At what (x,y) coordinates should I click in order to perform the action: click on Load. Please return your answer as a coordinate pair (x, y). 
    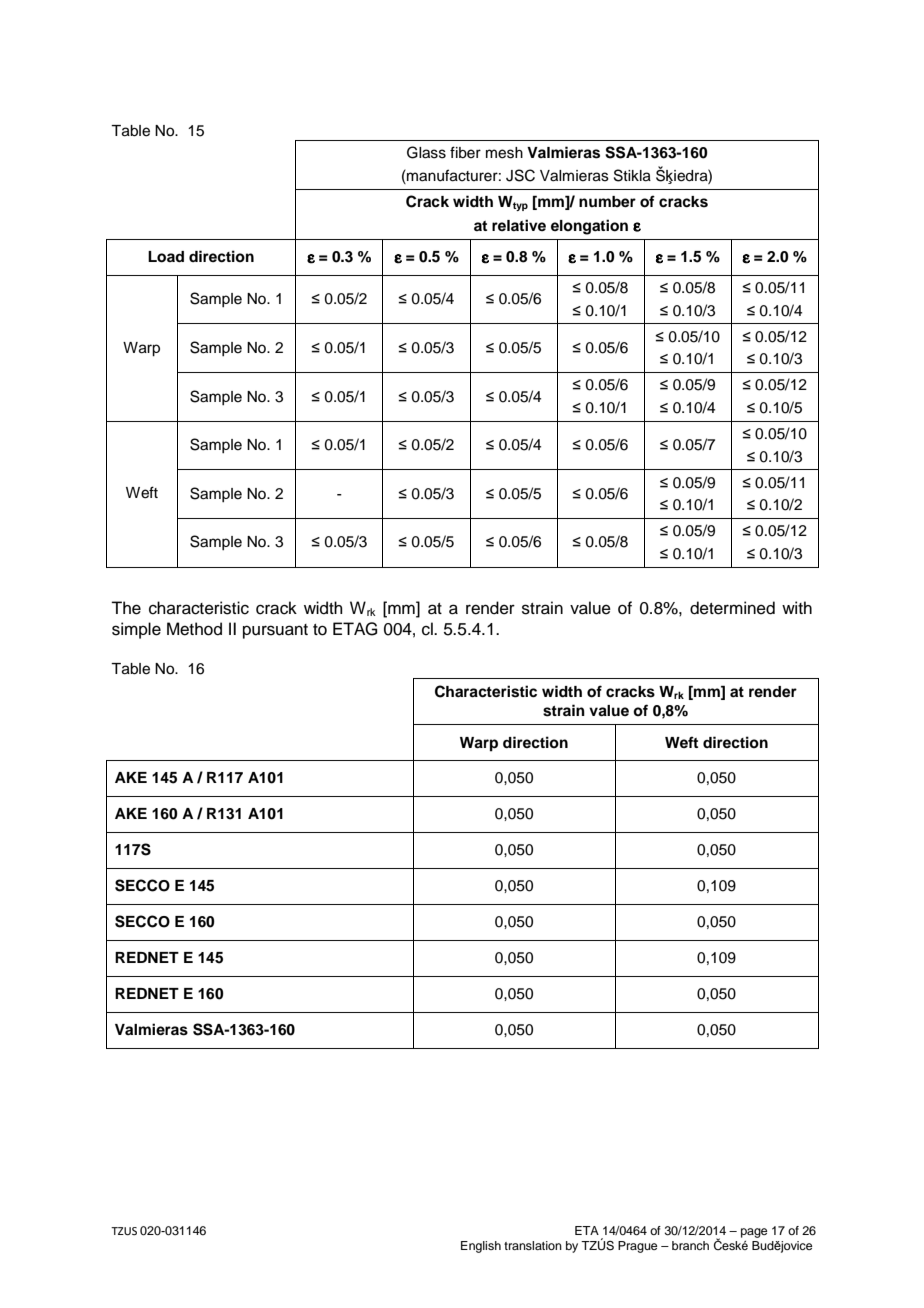
    Looking at the image, I should click on (166, 257).
